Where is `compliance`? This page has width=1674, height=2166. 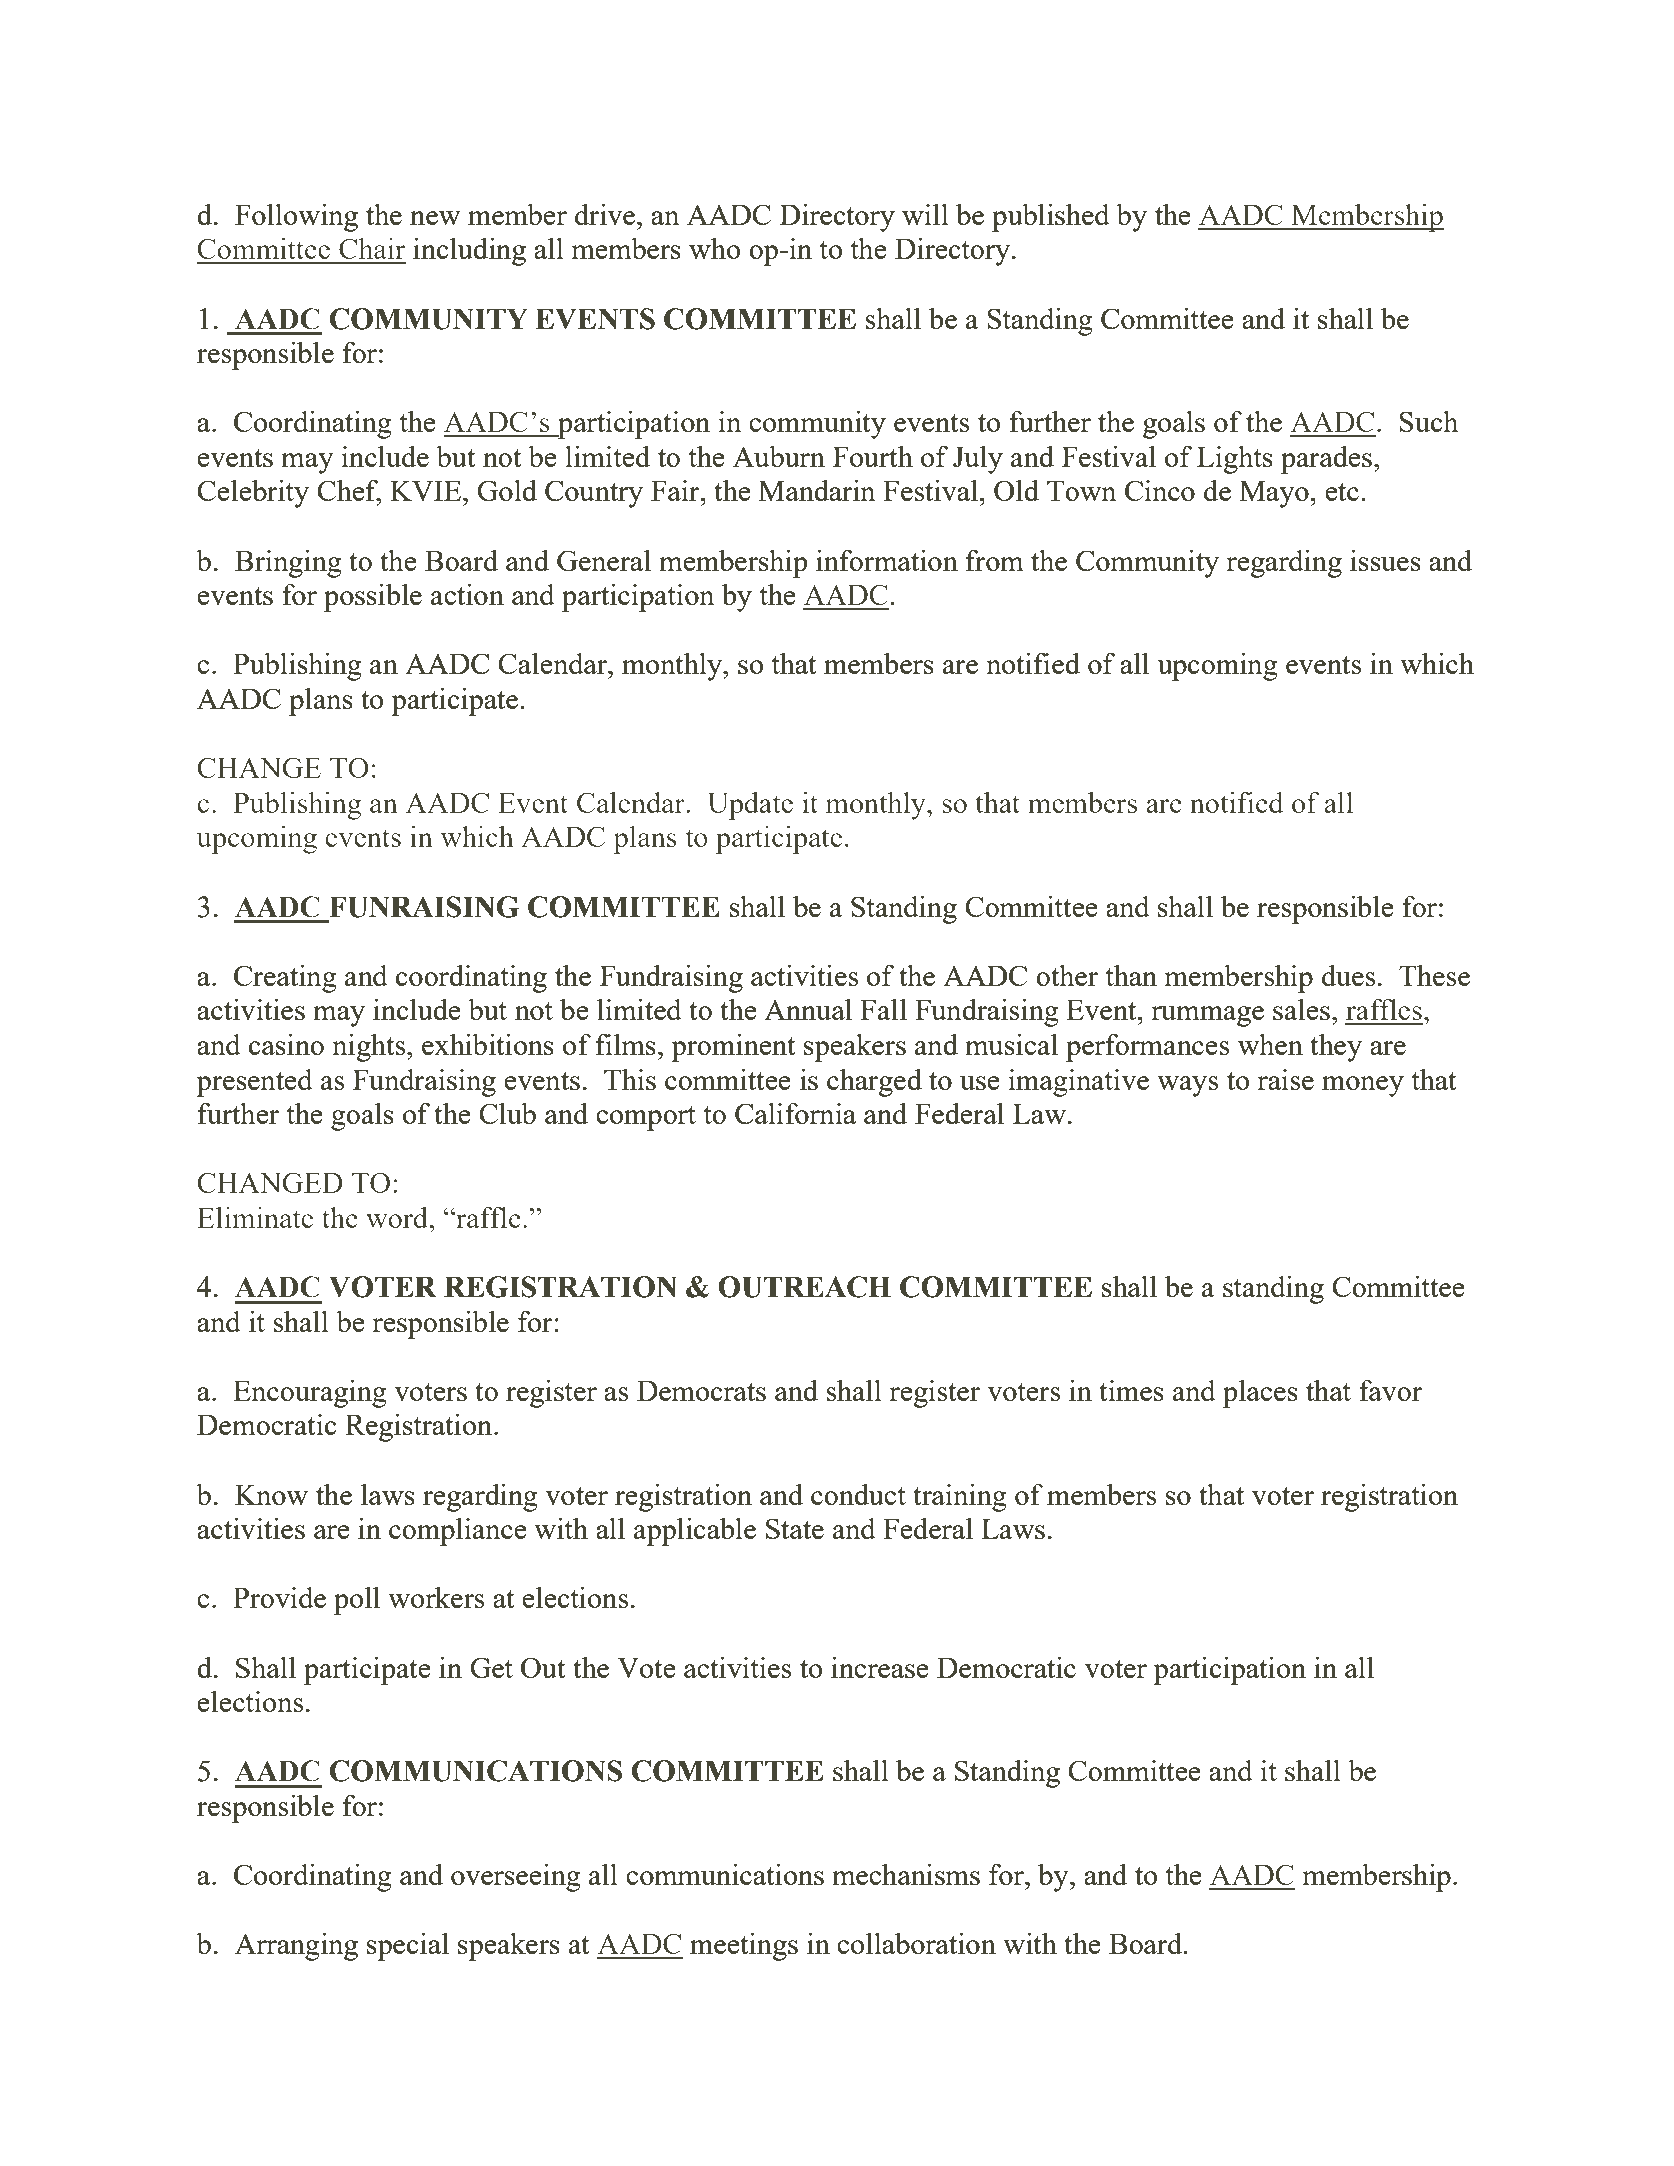
compliance is located at coordinates (458, 1532).
